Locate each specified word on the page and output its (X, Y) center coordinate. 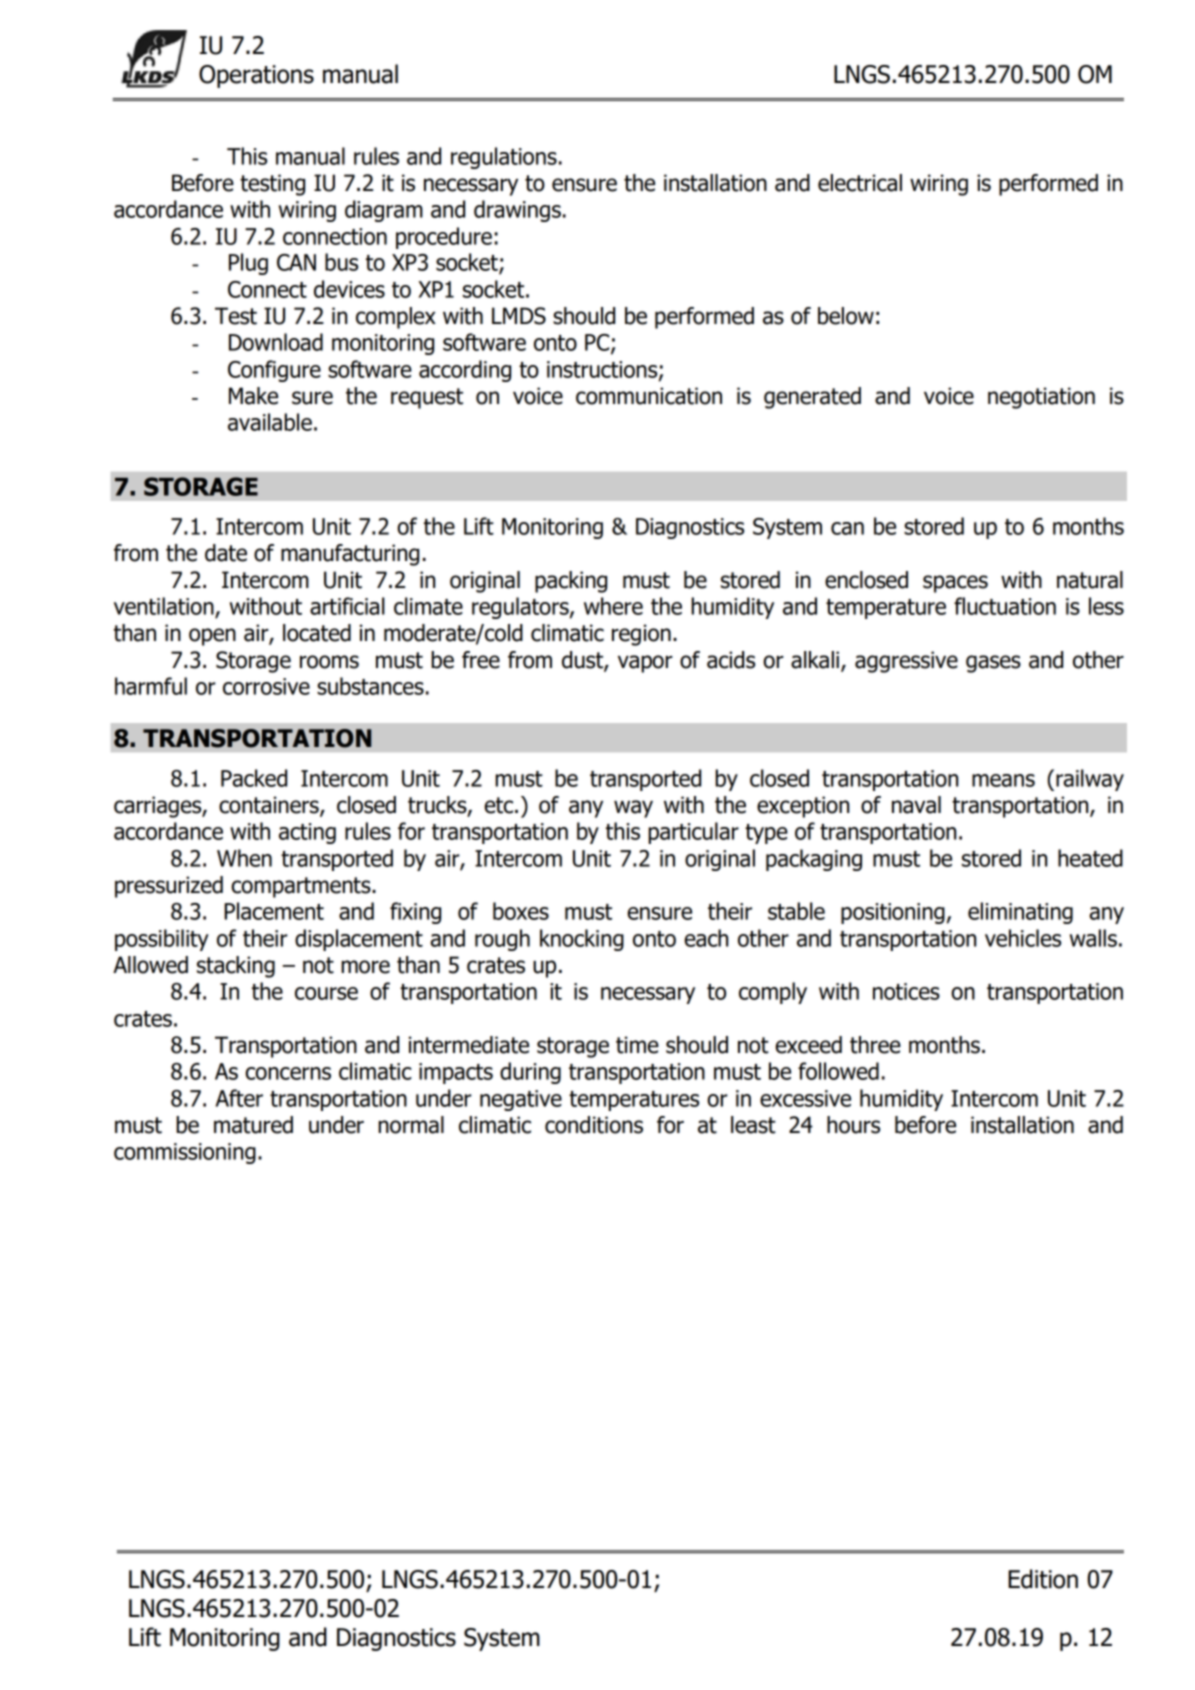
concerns (288, 1073)
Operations (256, 76)
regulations (504, 158)
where (613, 606)
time (637, 1045)
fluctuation (1005, 606)
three (875, 1045)
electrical (860, 183)
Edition (1043, 1579)
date (226, 553)
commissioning (185, 1153)
